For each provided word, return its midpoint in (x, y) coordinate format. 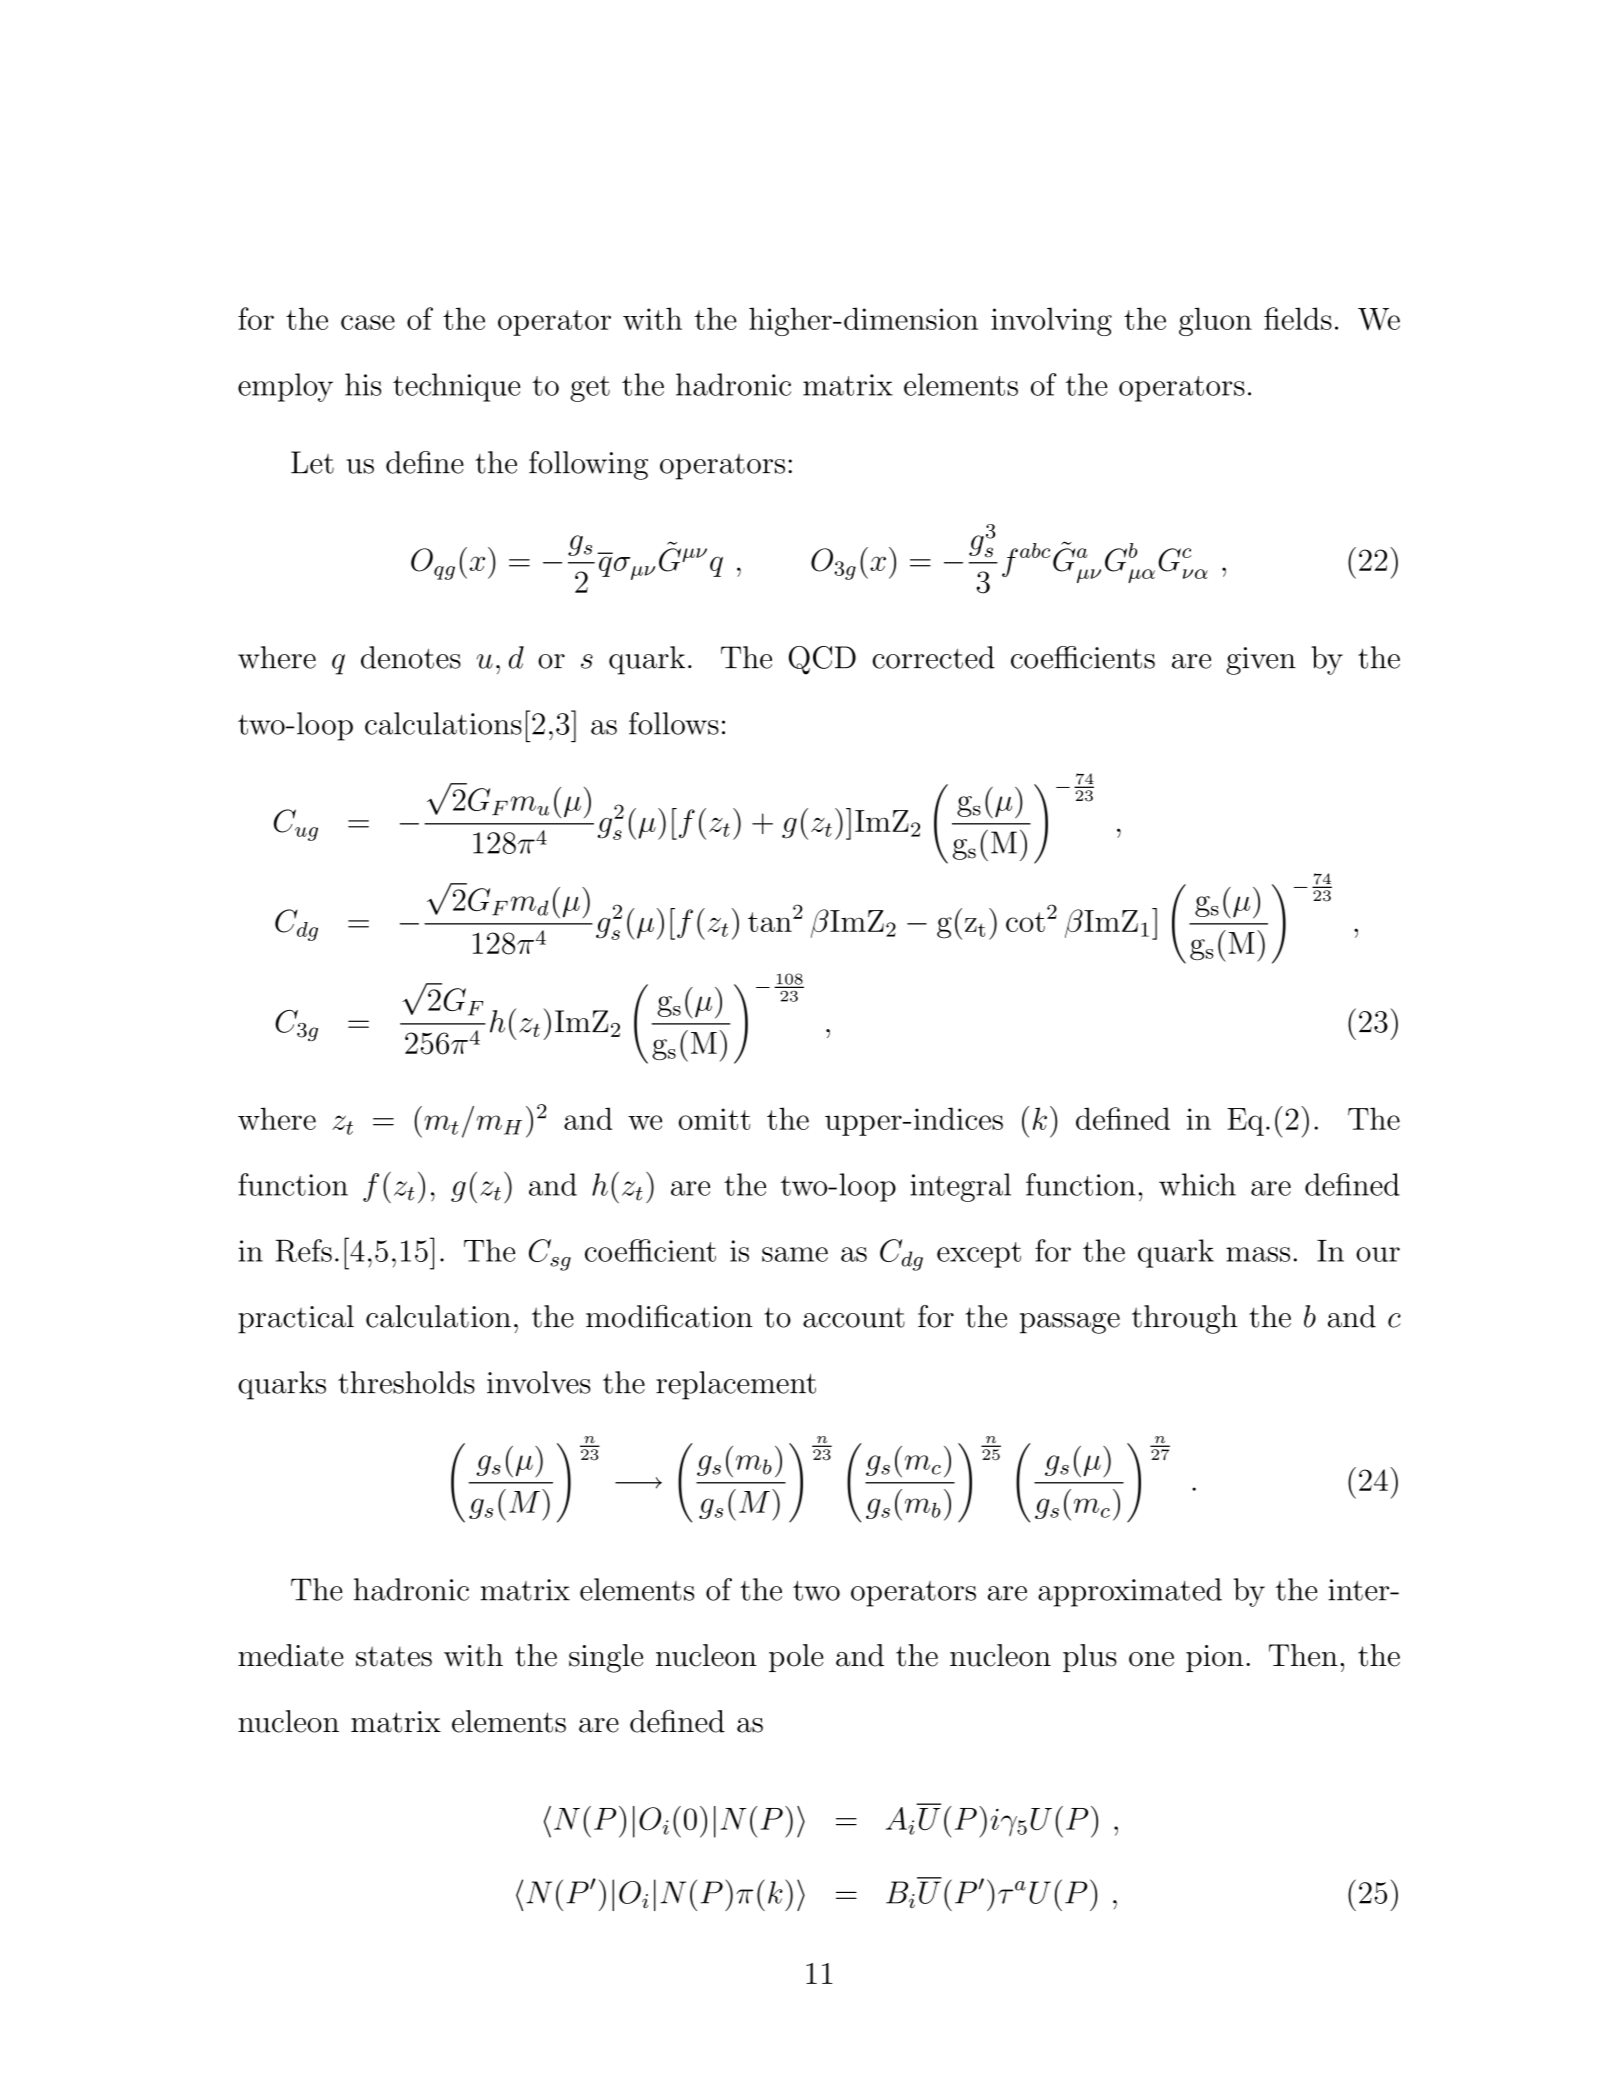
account (854, 1318)
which (1197, 1184)
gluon (1215, 321)
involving (1051, 321)
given (1261, 661)
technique (456, 387)
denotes (411, 657)
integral (960, 1187)
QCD (822, 660)
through (1185, 1319)
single (606, 1658)
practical (296, 1319)
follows (674, 723)
